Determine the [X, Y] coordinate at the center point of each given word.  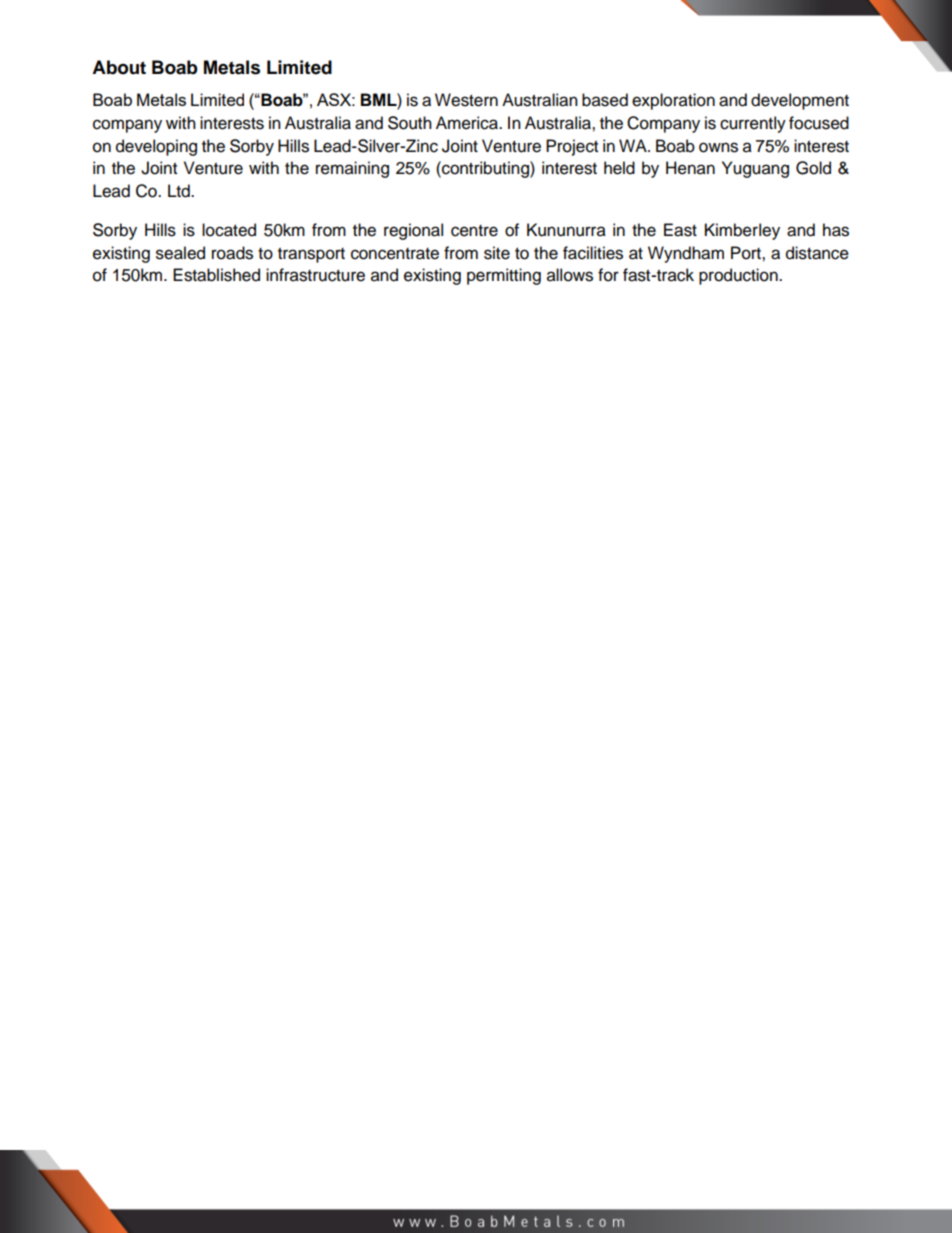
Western [466, 100]
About [119, 67]
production [739, 276]
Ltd [180, 191]
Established [216, 275]
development [800, 101]
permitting [504, 276]
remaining [352, 169]
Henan [690, 168]
